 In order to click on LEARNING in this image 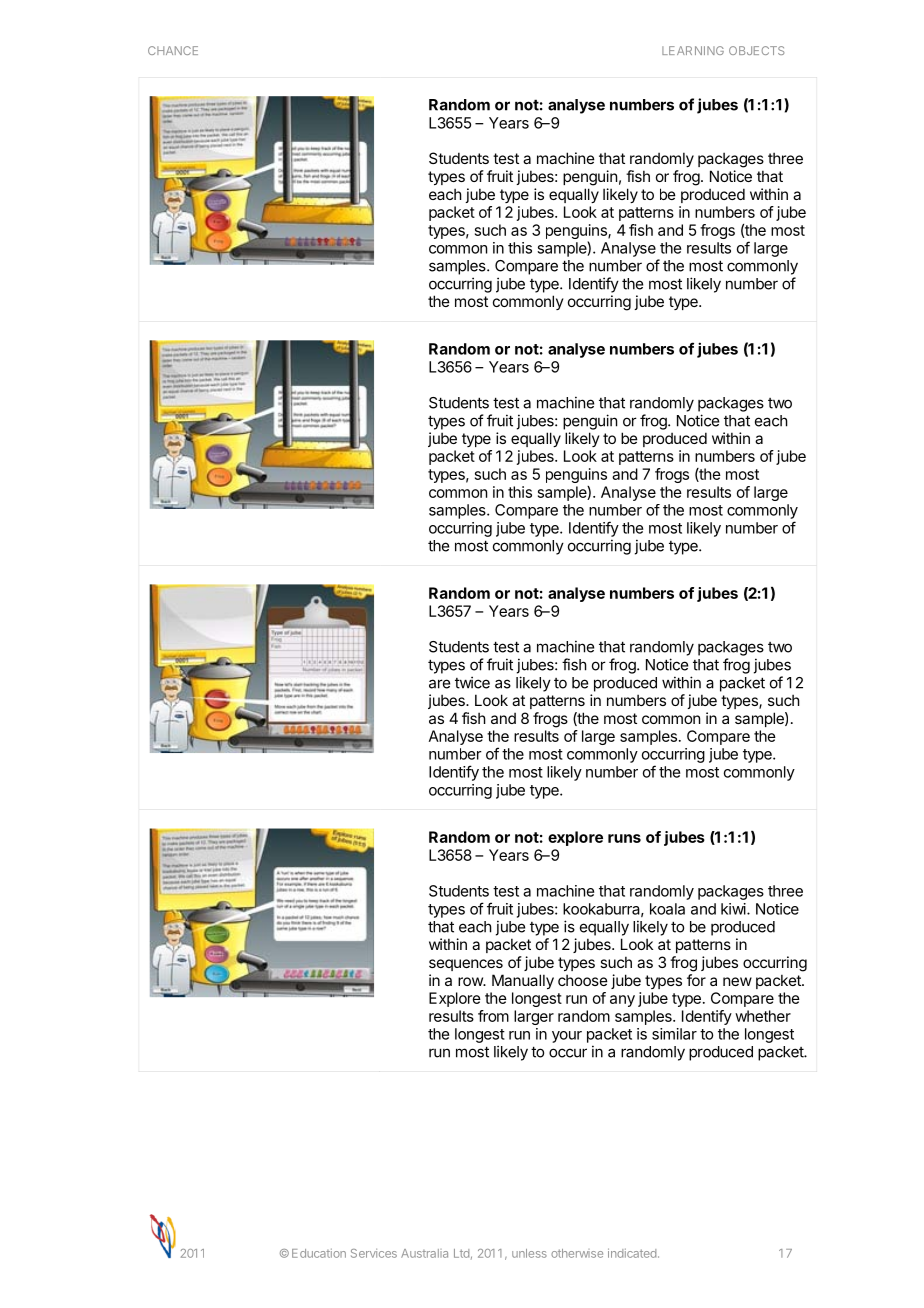, I will do `click(693, 50)`.
